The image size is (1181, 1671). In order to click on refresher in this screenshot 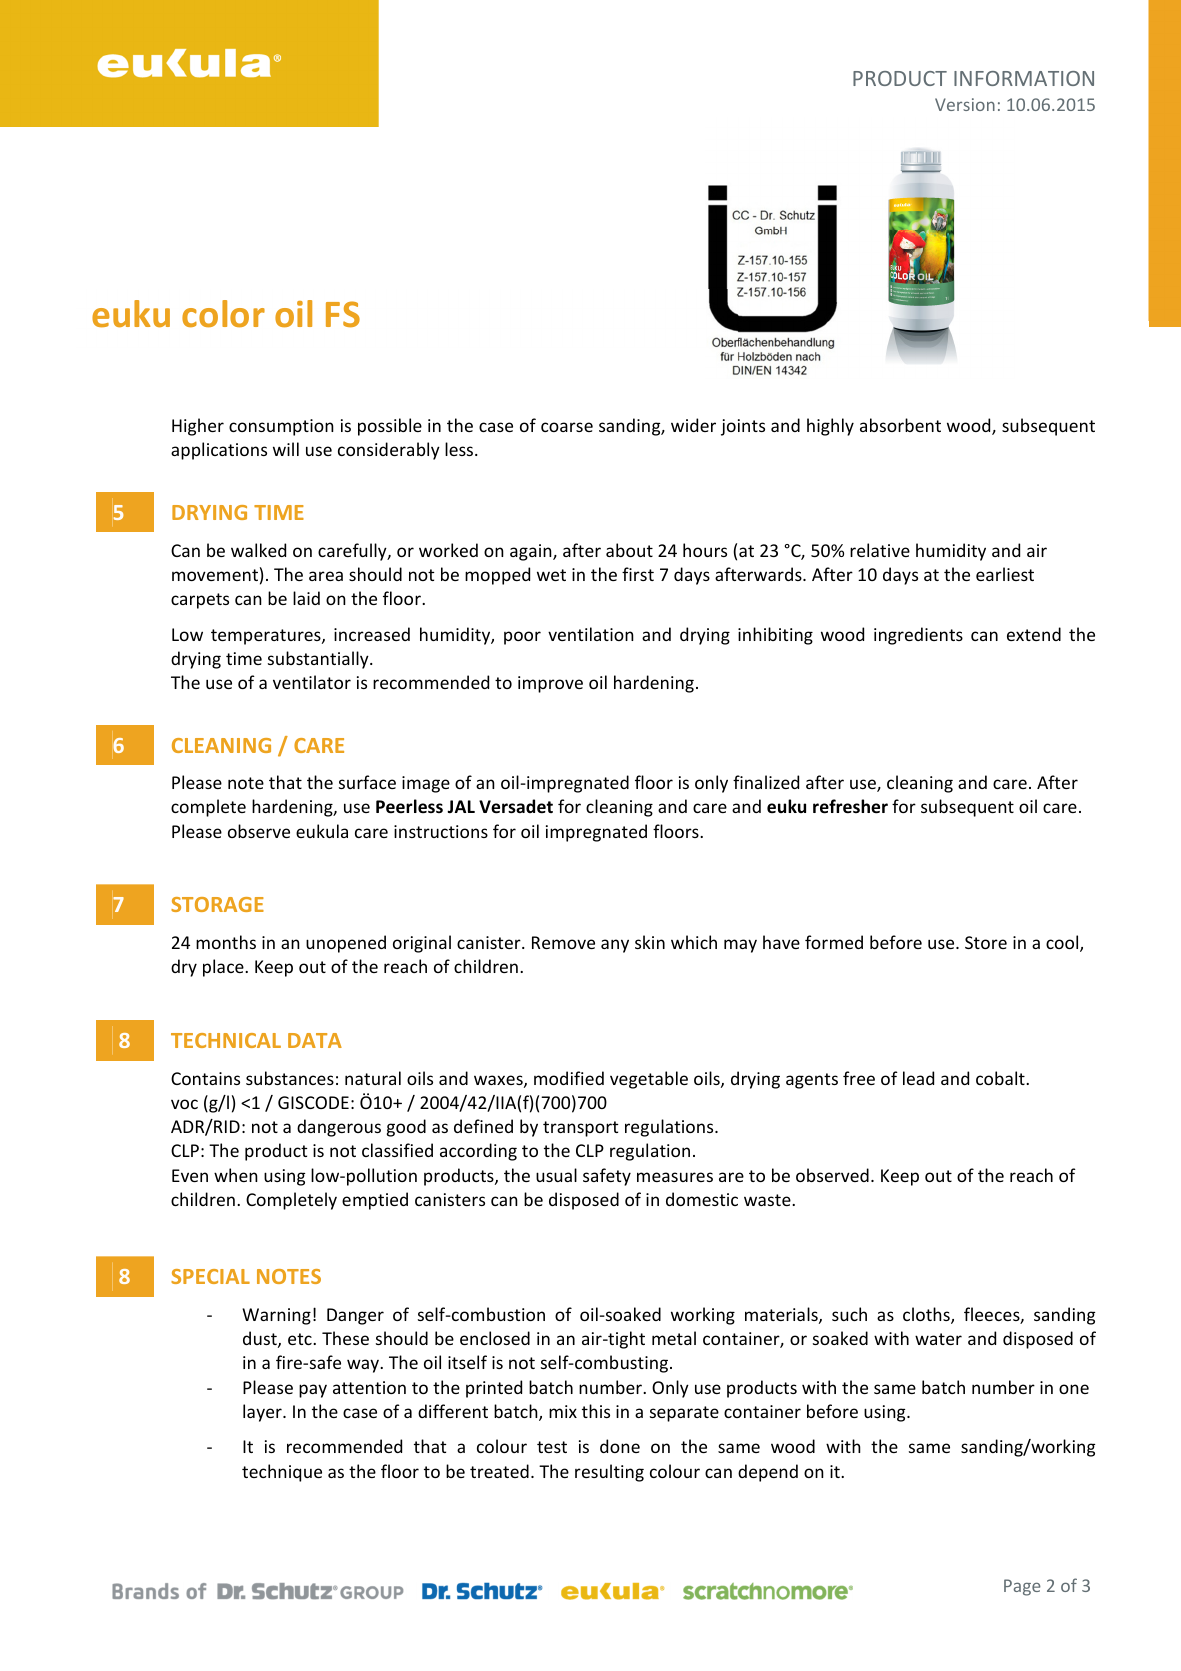, I will do `click(850, 806)`.
